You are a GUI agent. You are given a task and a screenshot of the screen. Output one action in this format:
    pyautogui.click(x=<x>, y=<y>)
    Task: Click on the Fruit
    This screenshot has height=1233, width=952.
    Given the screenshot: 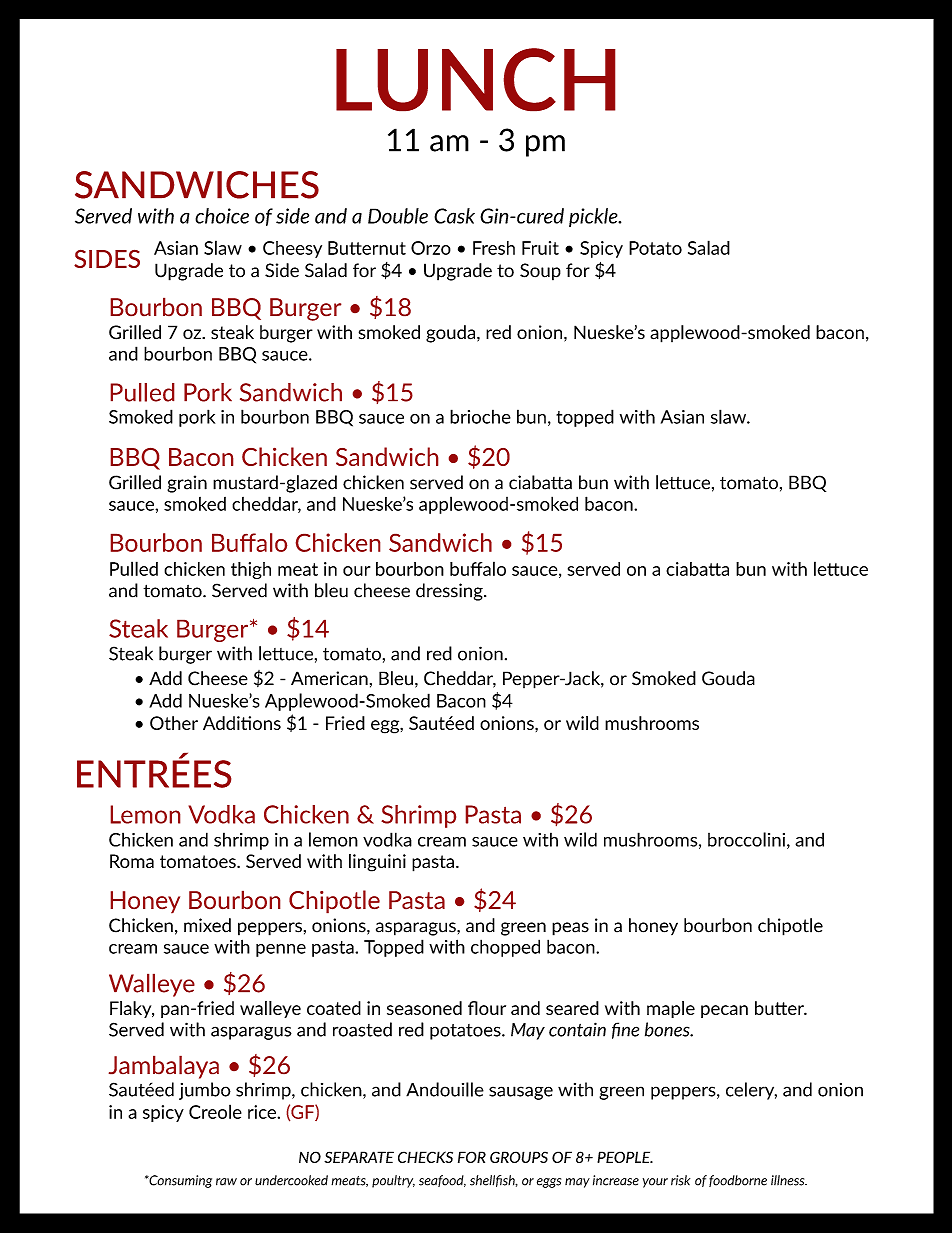 What is the action you would take?
    pyautogui.click(x=540, y=248)
